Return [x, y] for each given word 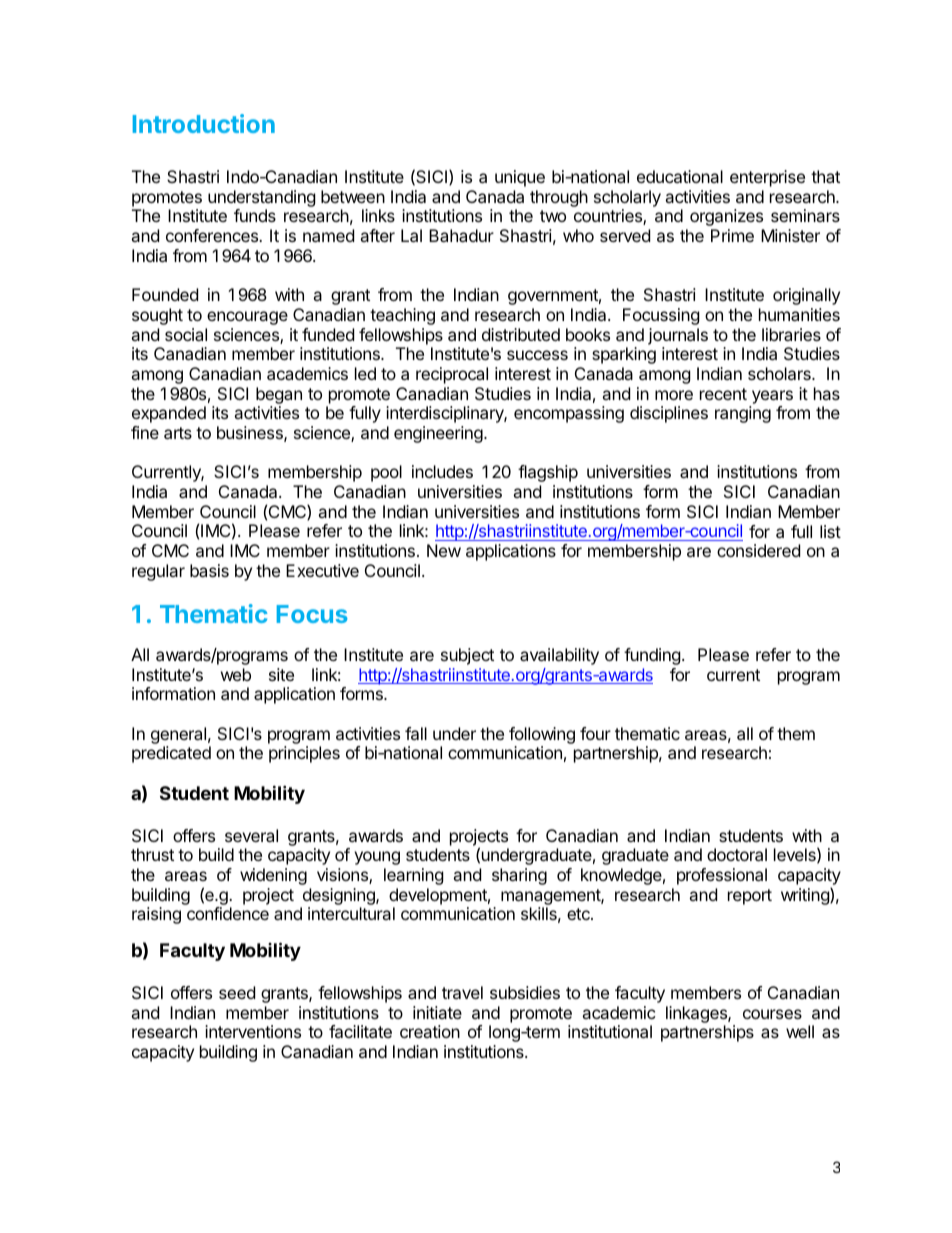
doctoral [737, 854]
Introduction [204, 123]
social [186, 334]
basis [209, 570]
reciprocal [452, 375]
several [251, 835]
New [444, 550]
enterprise [767, 178]
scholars [780, 373]
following [542, 737]
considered [758, 550]
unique [520, 178]
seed [237, 992]
